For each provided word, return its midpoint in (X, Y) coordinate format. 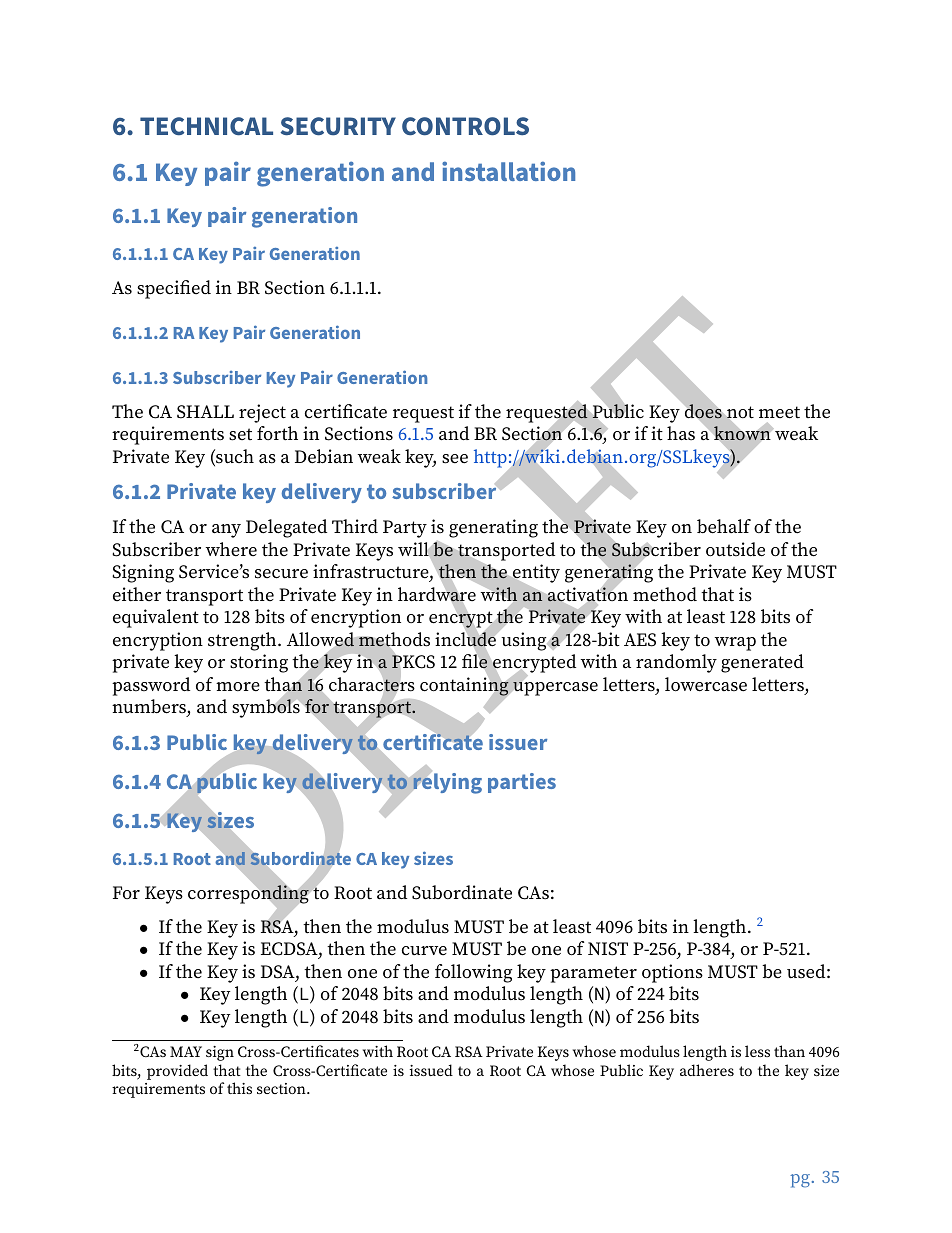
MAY (186, 1051)
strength (243, 641)
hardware (437, 594)
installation (508, 171)
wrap (735, 644)
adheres (707, 1070)
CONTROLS (465, 126)
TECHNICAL (206, 126)
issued (431, 1070)
